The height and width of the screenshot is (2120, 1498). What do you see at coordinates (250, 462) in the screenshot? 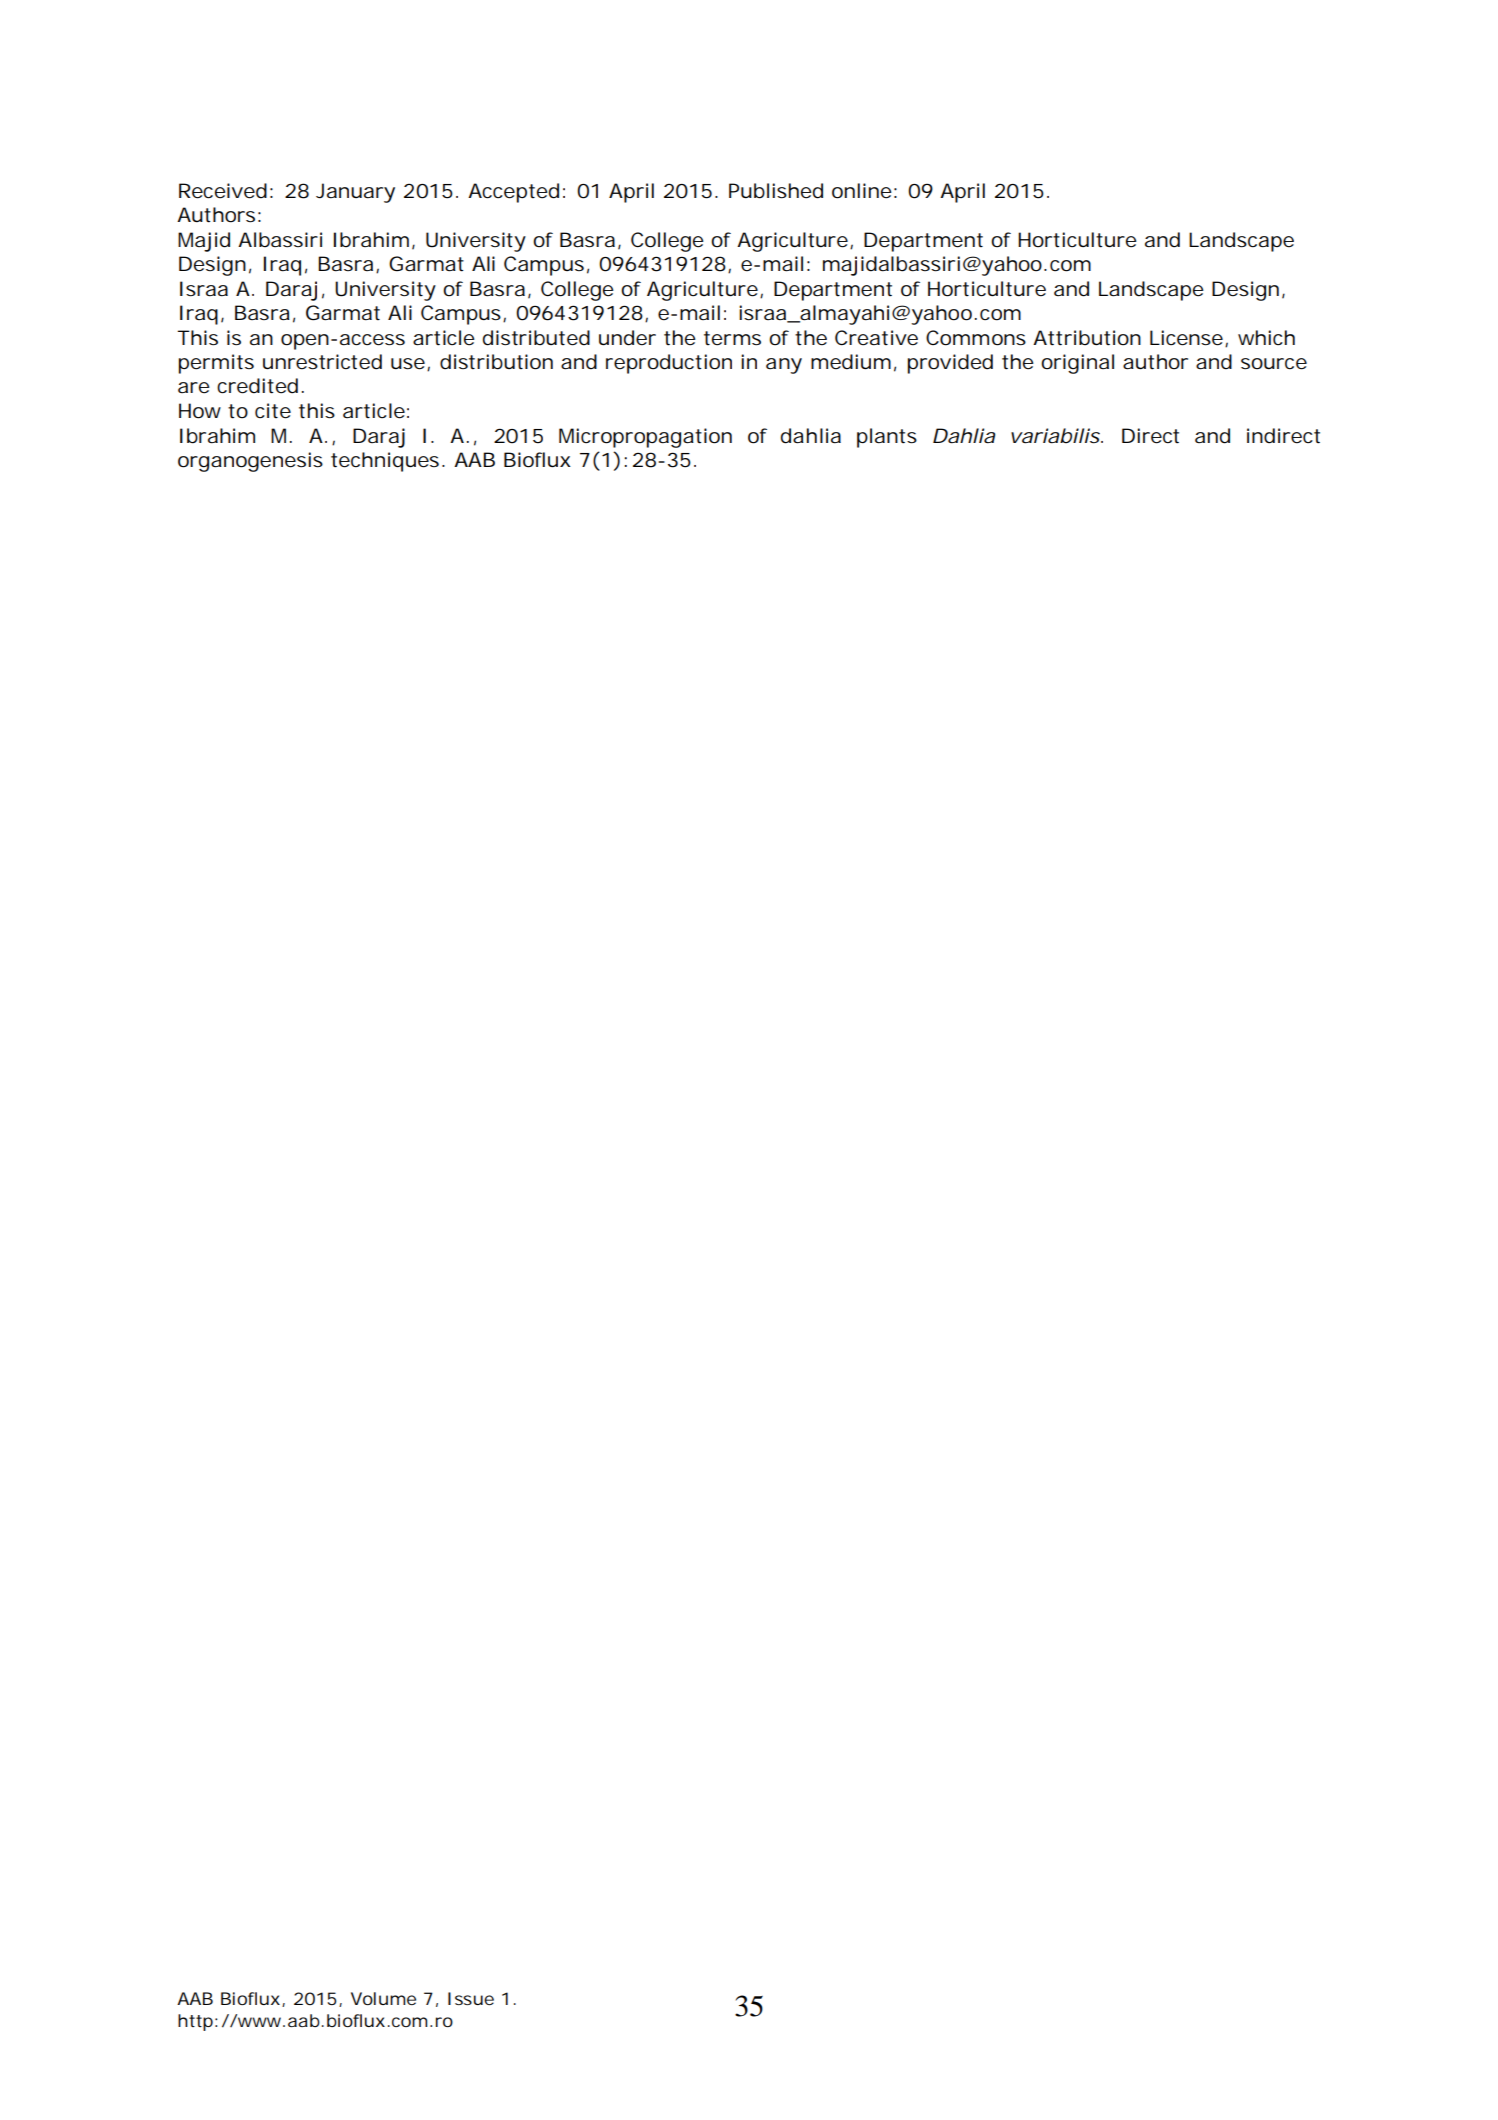
I see `organogenesis` at bounding box center [250, 462].
